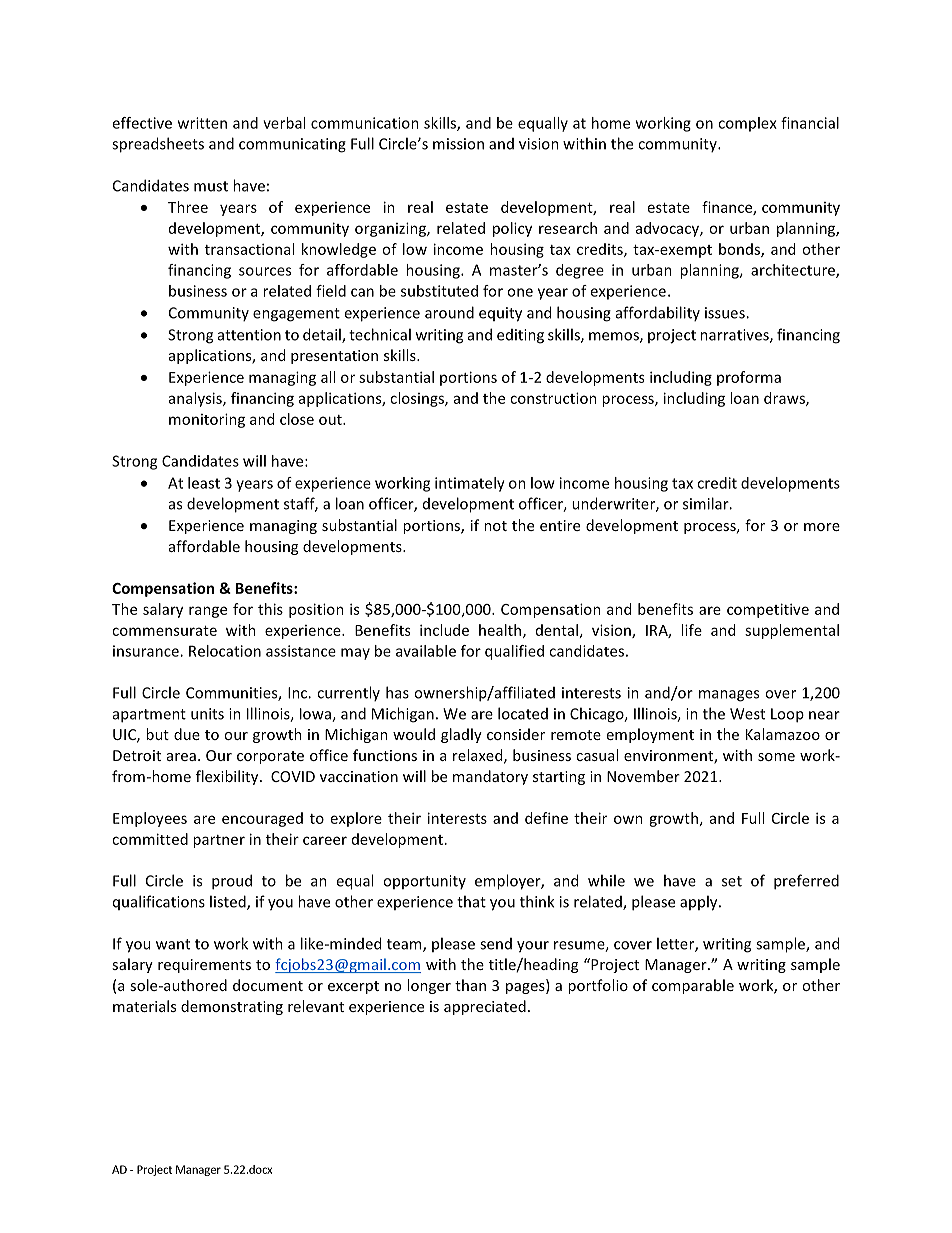 The image size is (952, 1233). What do you see at coordinates (747, 714) in the page?
I see `West` at bounding box center [747, 714].
